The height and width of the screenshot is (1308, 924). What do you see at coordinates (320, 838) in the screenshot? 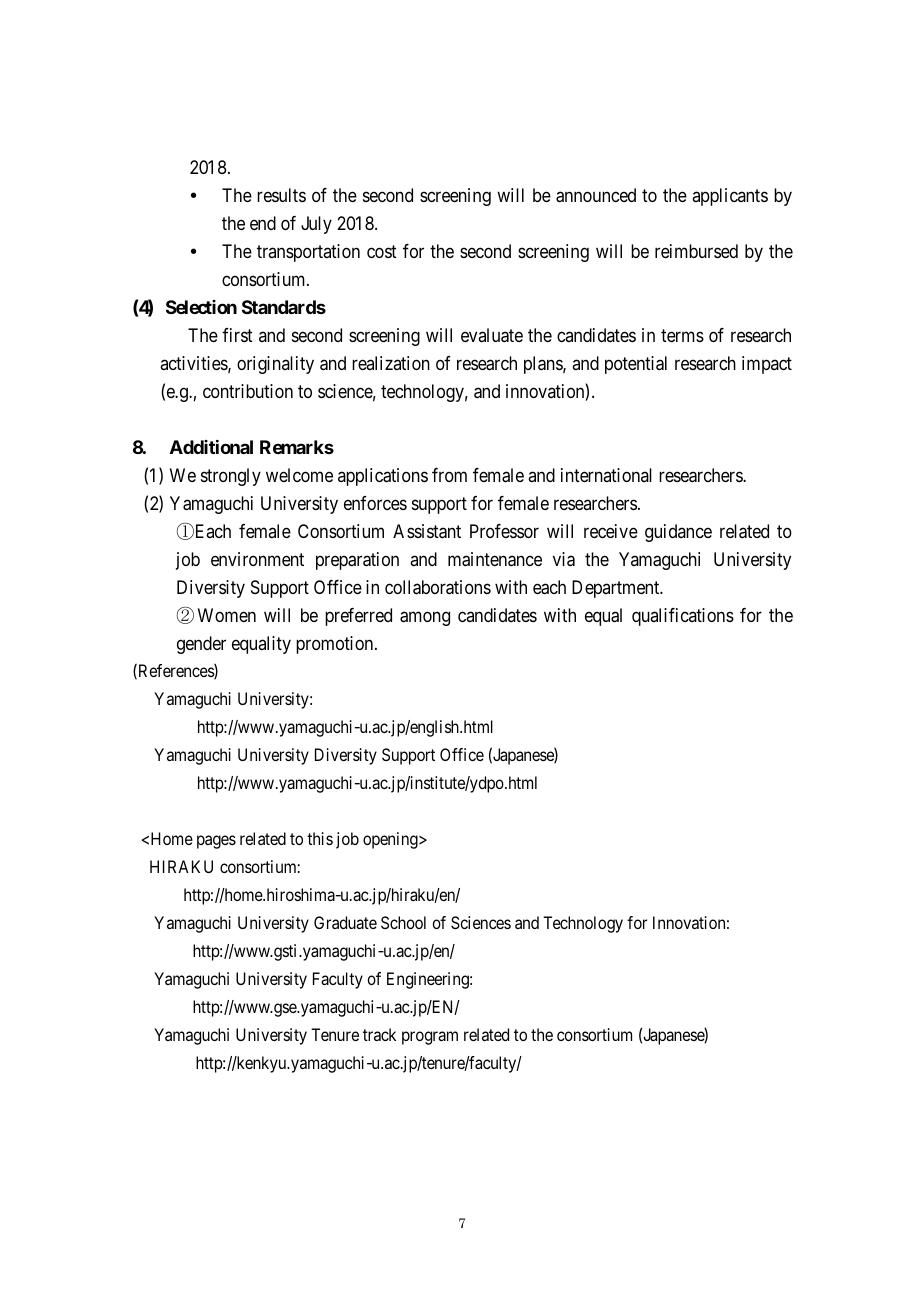
I see `this` at bounding box center [320, 838].
